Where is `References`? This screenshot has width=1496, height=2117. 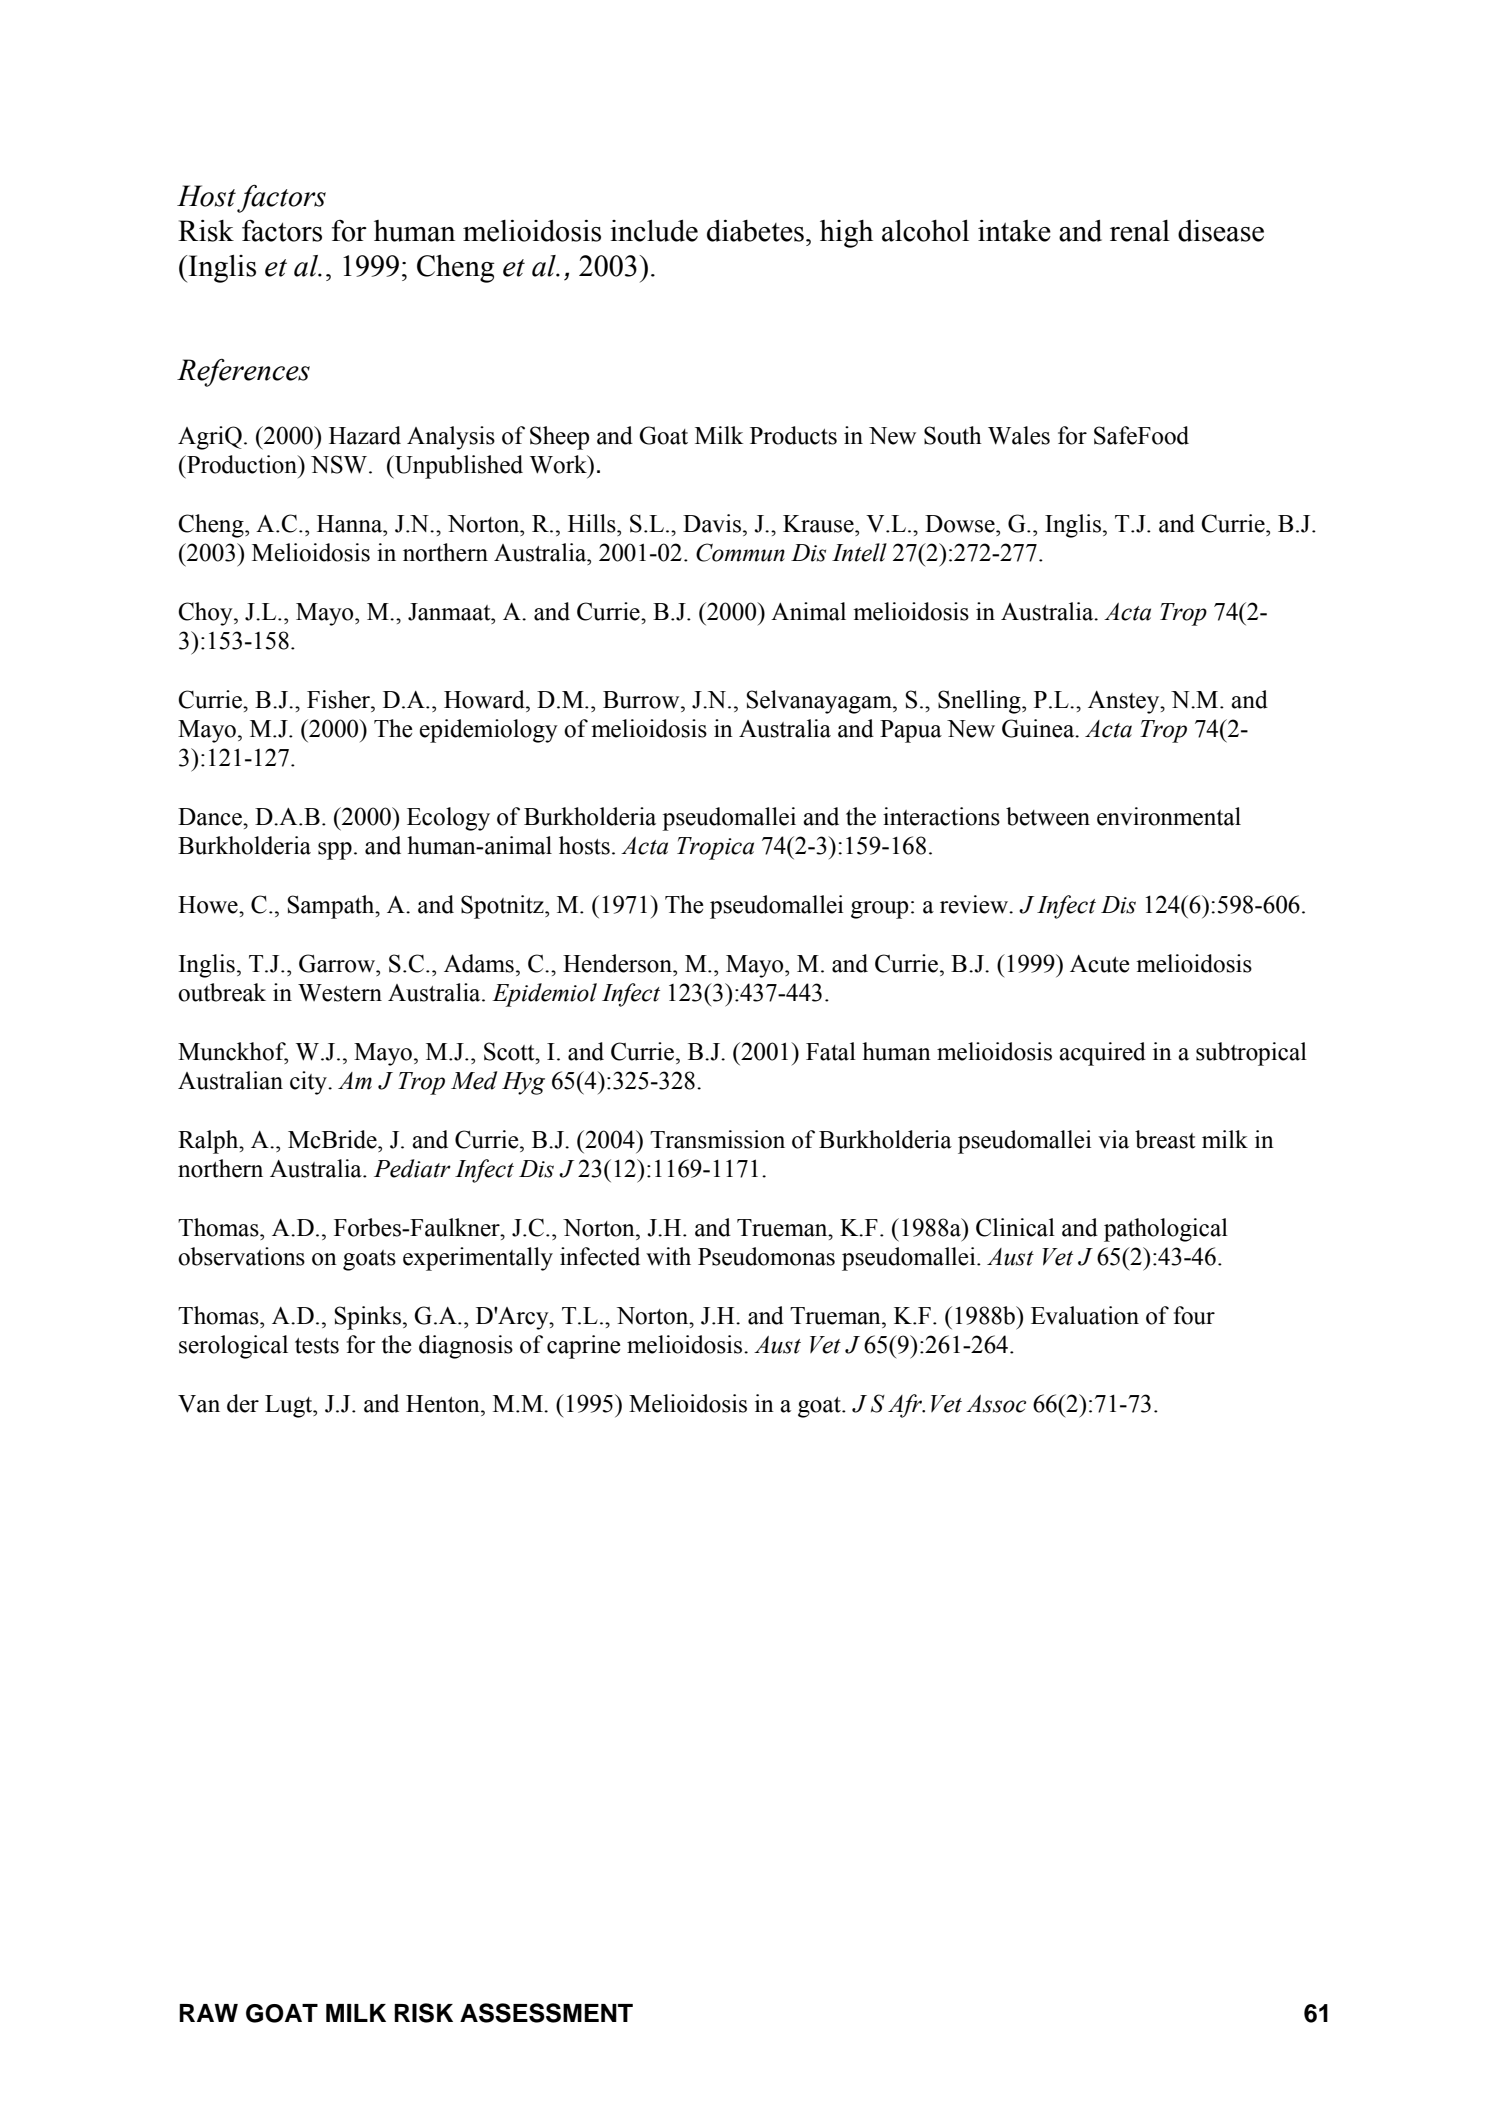
References is located at coordinates (243, 373).
